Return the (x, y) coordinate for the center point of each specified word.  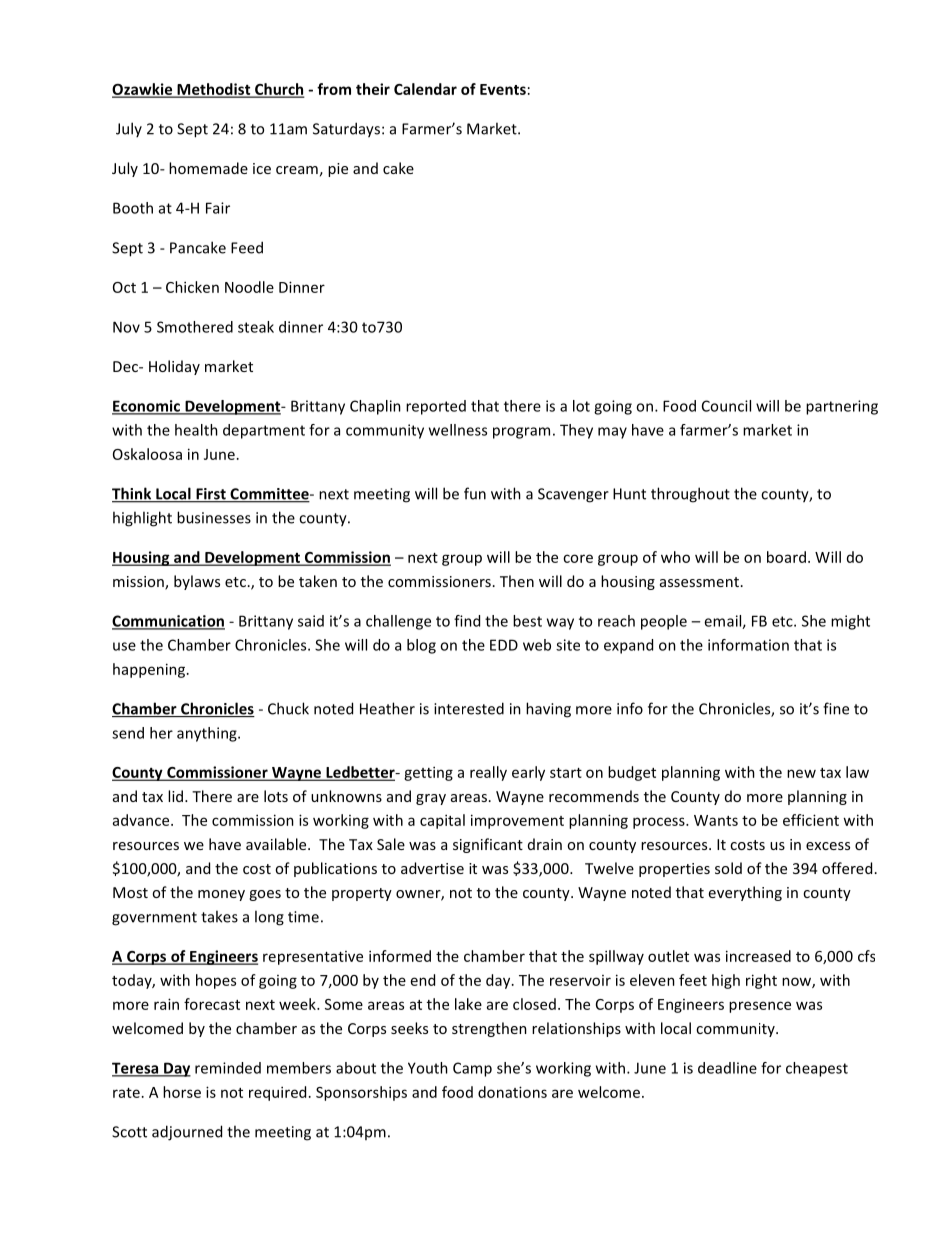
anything (208, 734)
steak (256, 327)
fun (475, 493)
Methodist (214, 90)
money (221, 895)
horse (182, 1092)
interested (469, 708)
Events (503, 89)
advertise (432, 868)
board (786, 557)
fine (836, 708)
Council (726, 406)
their (373, 89)
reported (436, 407)
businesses (214, 517)
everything (745, 893)
